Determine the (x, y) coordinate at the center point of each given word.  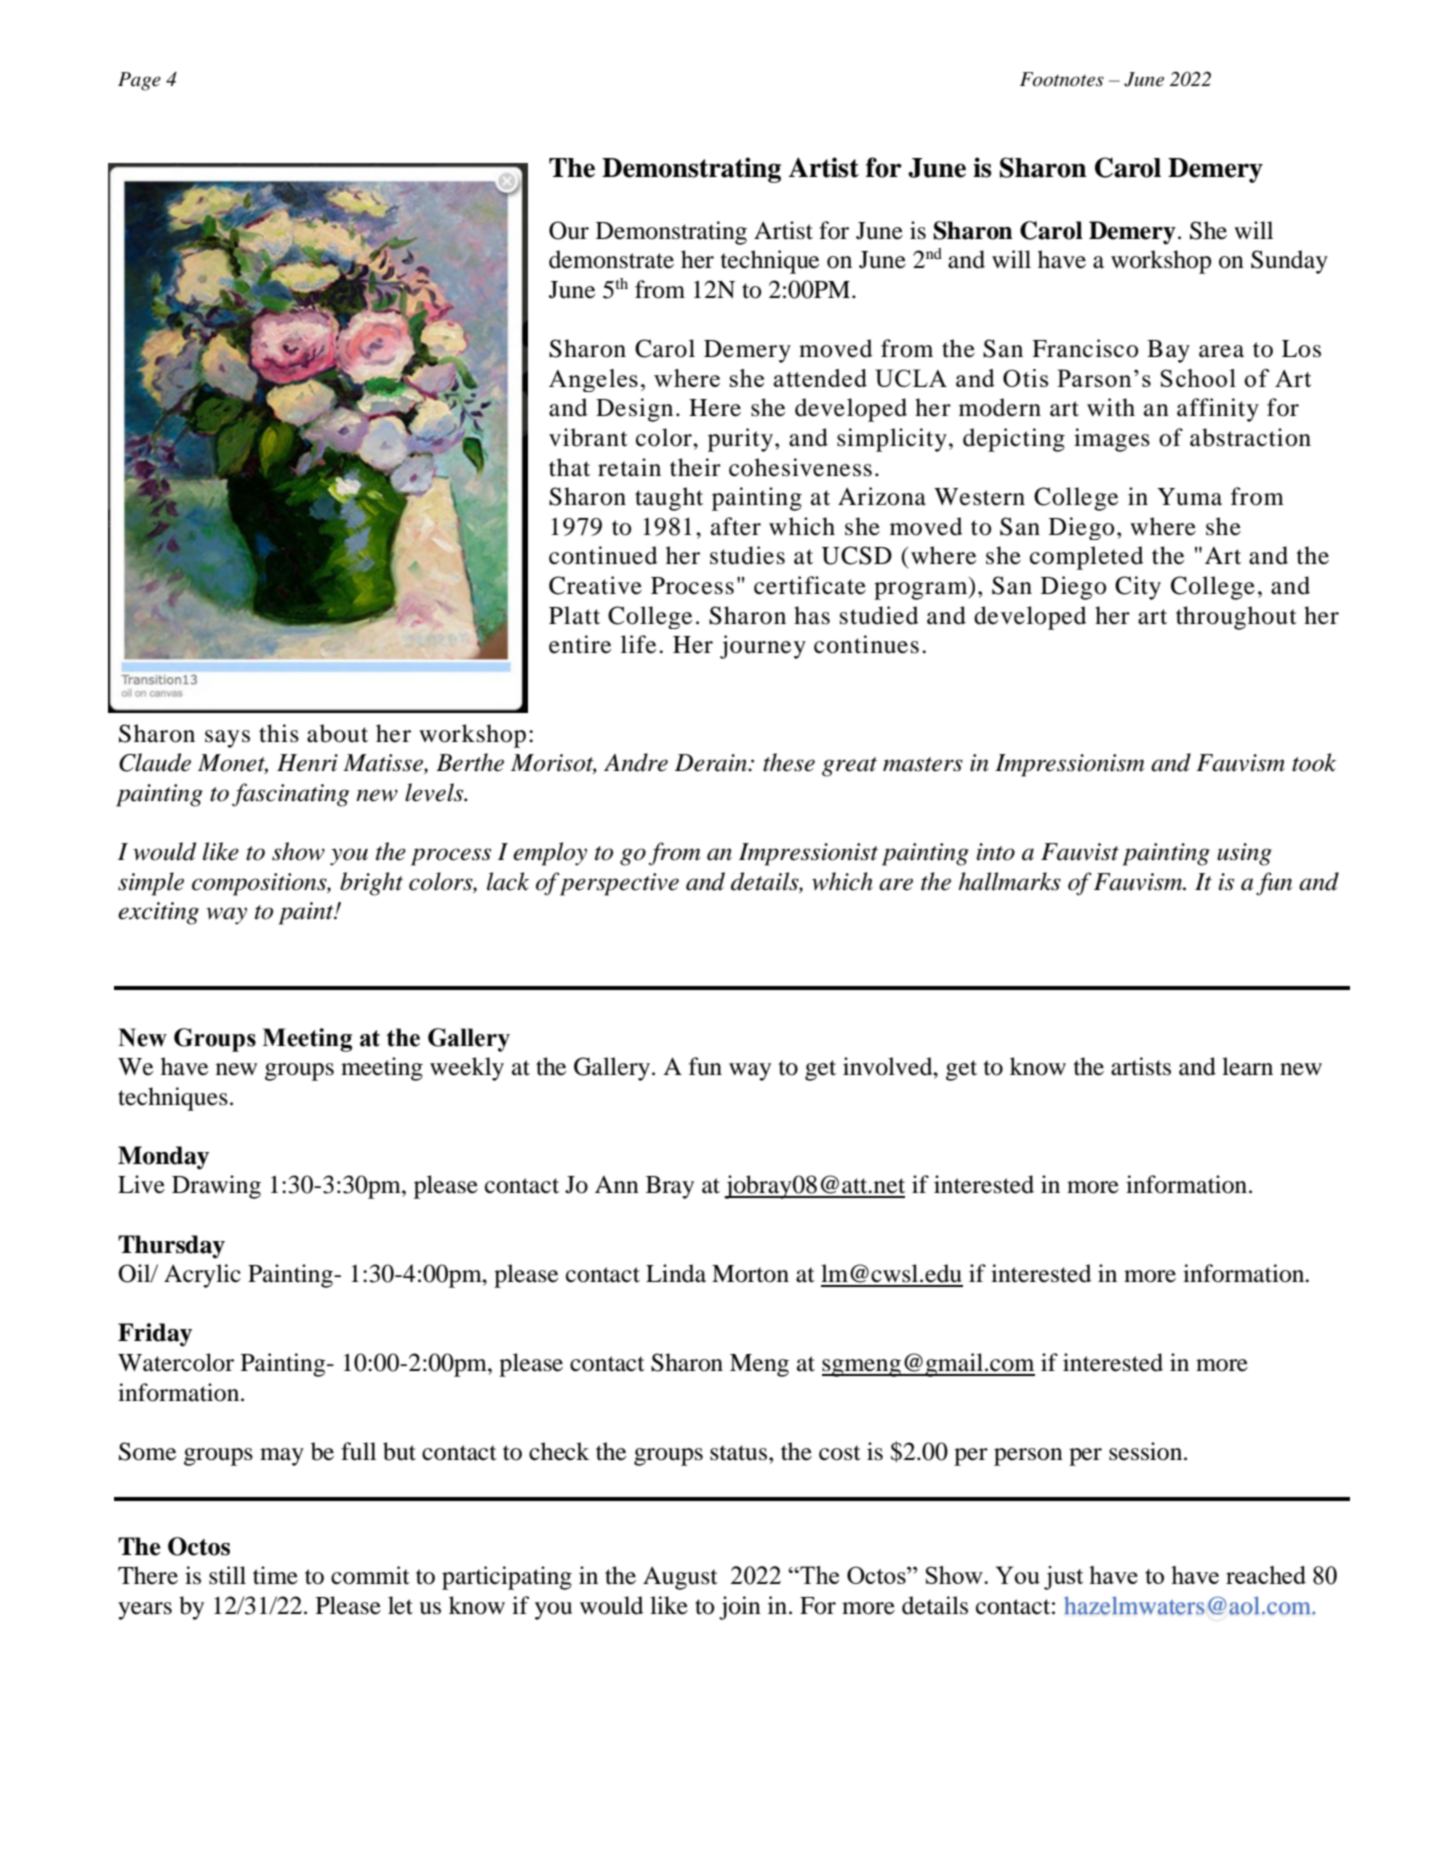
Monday (163, 1158)
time (275, 1575)
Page (139, 81)
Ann (617, 1184)
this (279, 733)
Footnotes (1062, 79)
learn (1247, 1066)
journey (763, 647)
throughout (1236, 618)
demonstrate (611, 259)
